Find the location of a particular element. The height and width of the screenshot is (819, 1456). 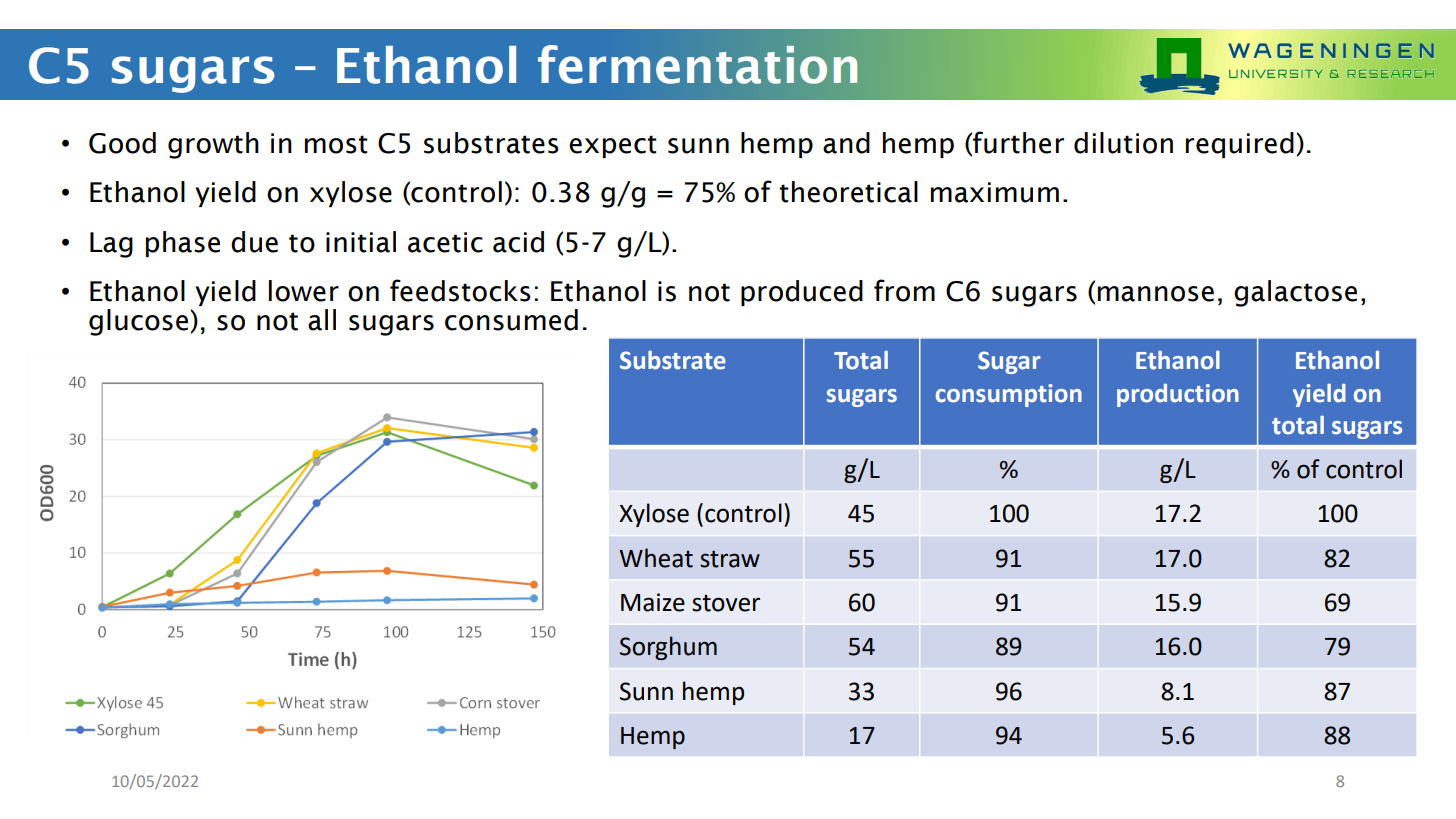

theoretical is located at coordinates (848, 192).
